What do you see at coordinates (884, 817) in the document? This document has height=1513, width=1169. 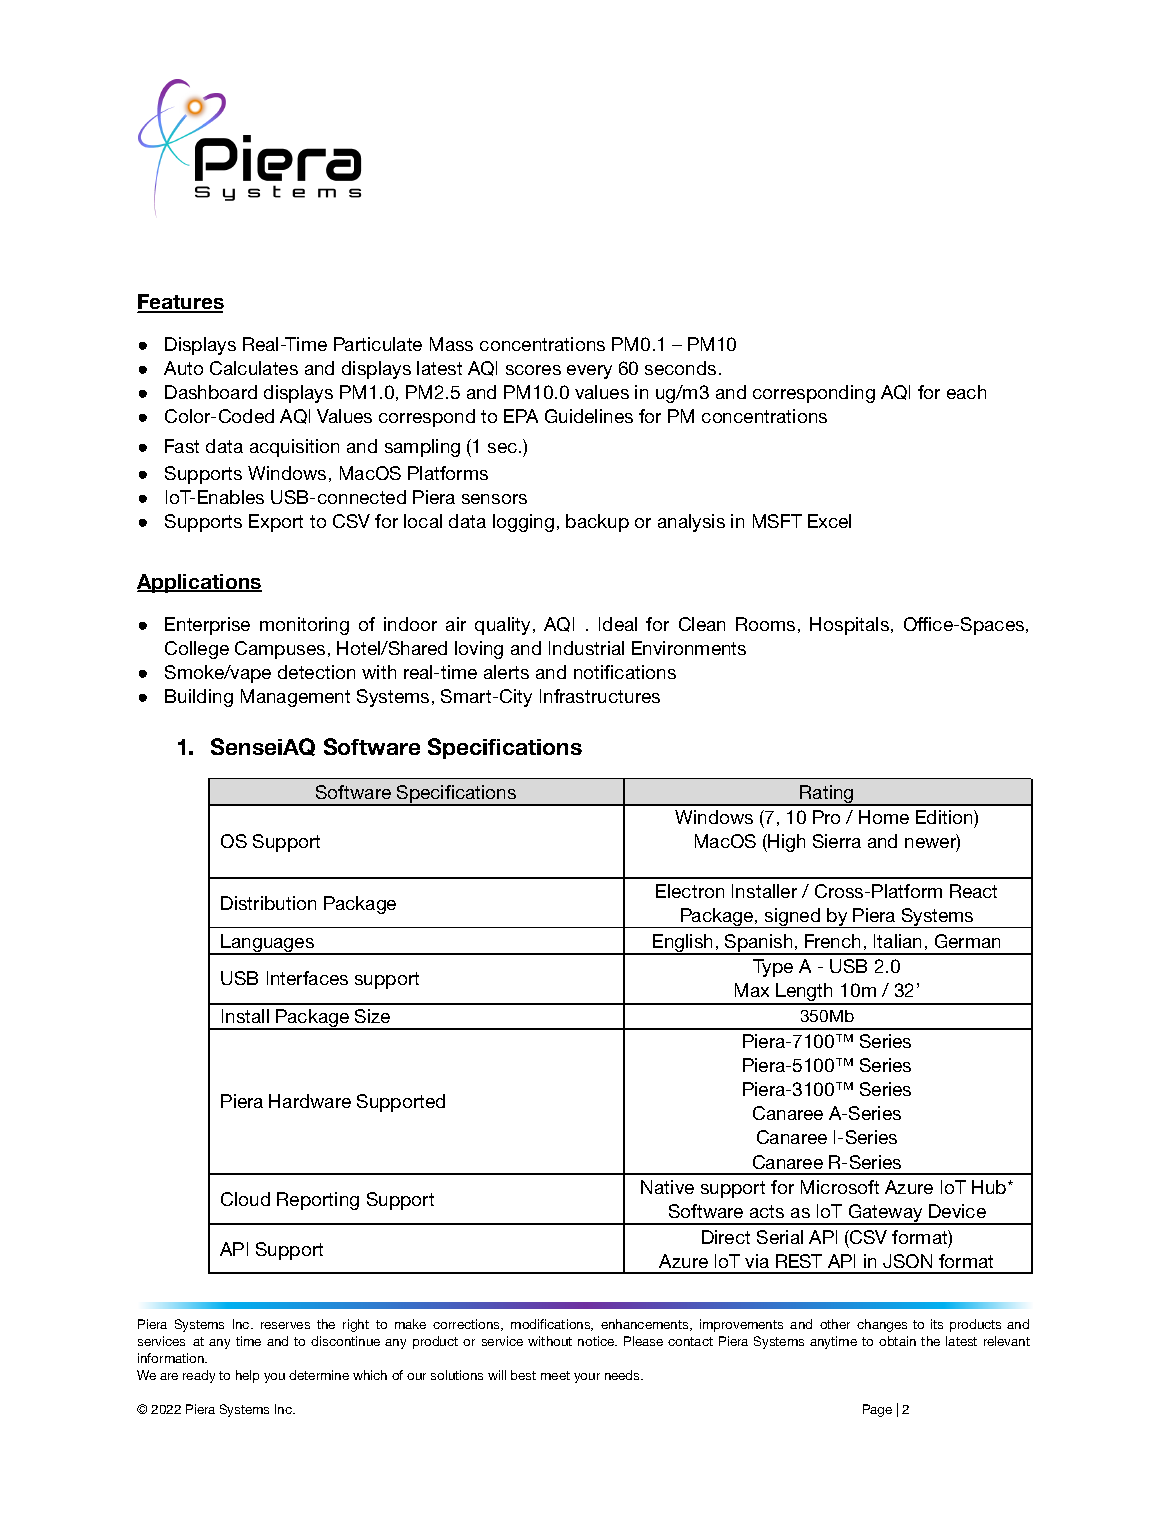 I see `Home` at bounding box center [884, 817].
